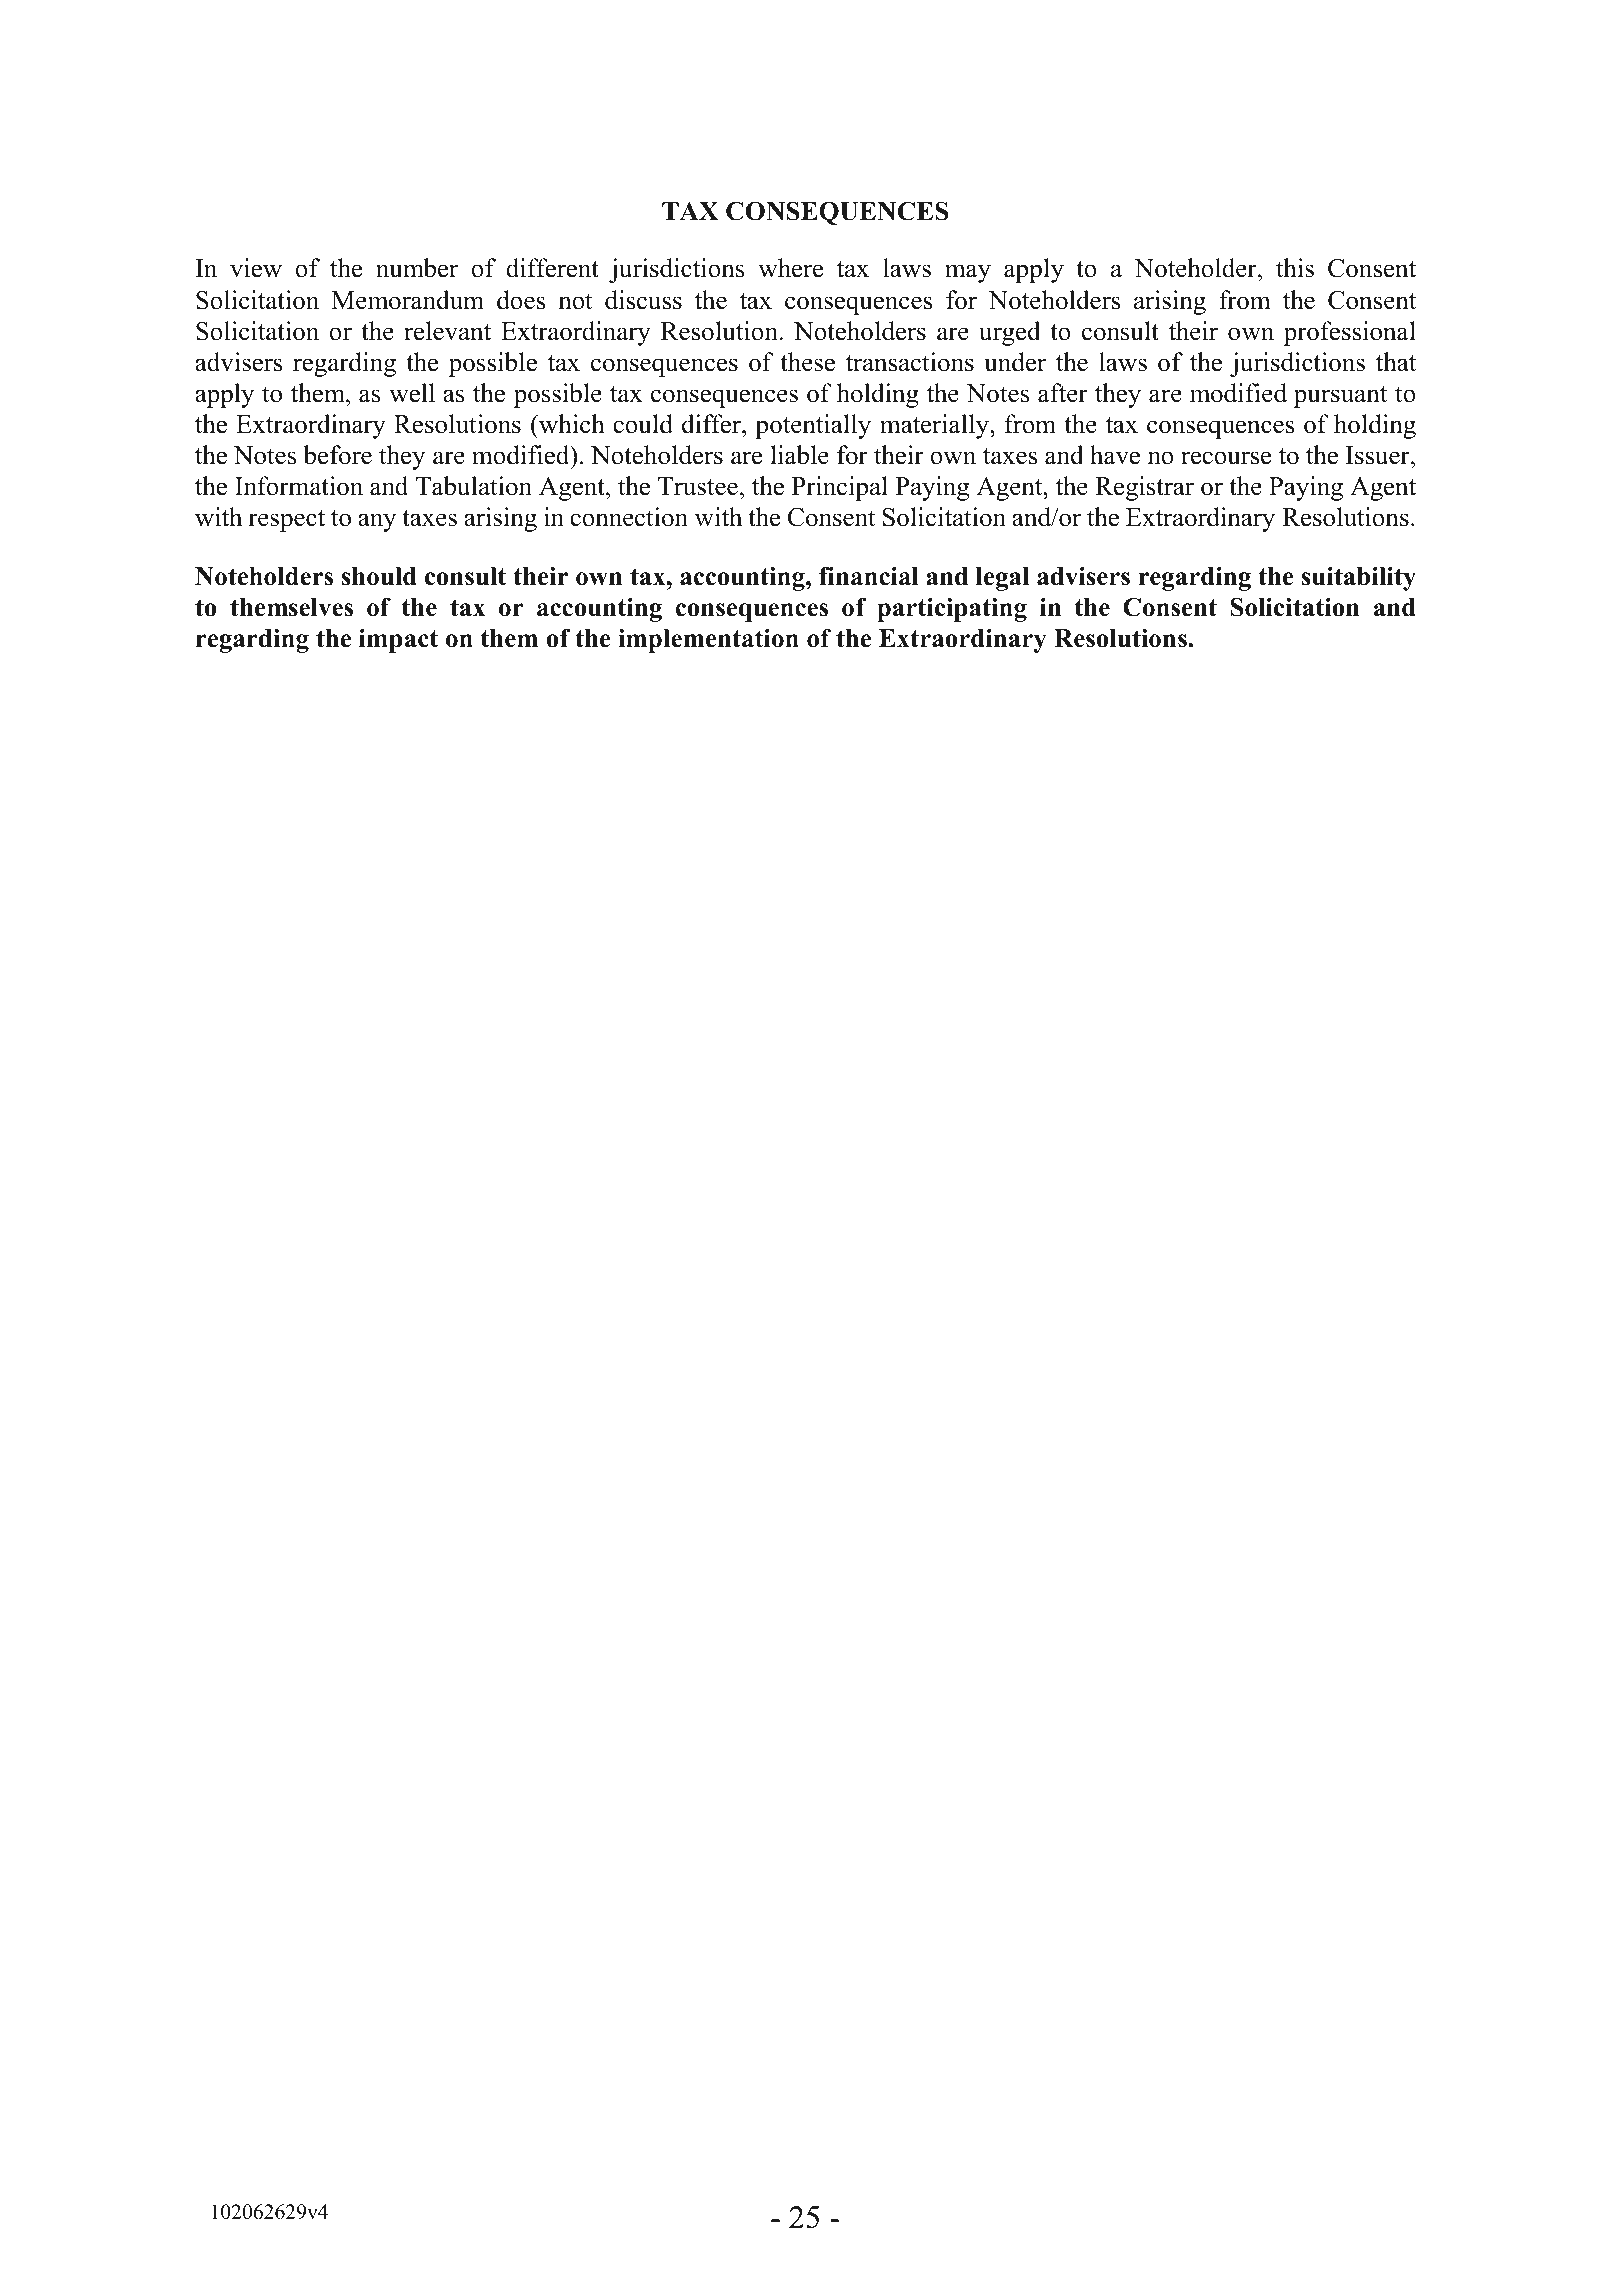 The image size is (1611, 2278). I want to click on this, so click(1295, 268).
